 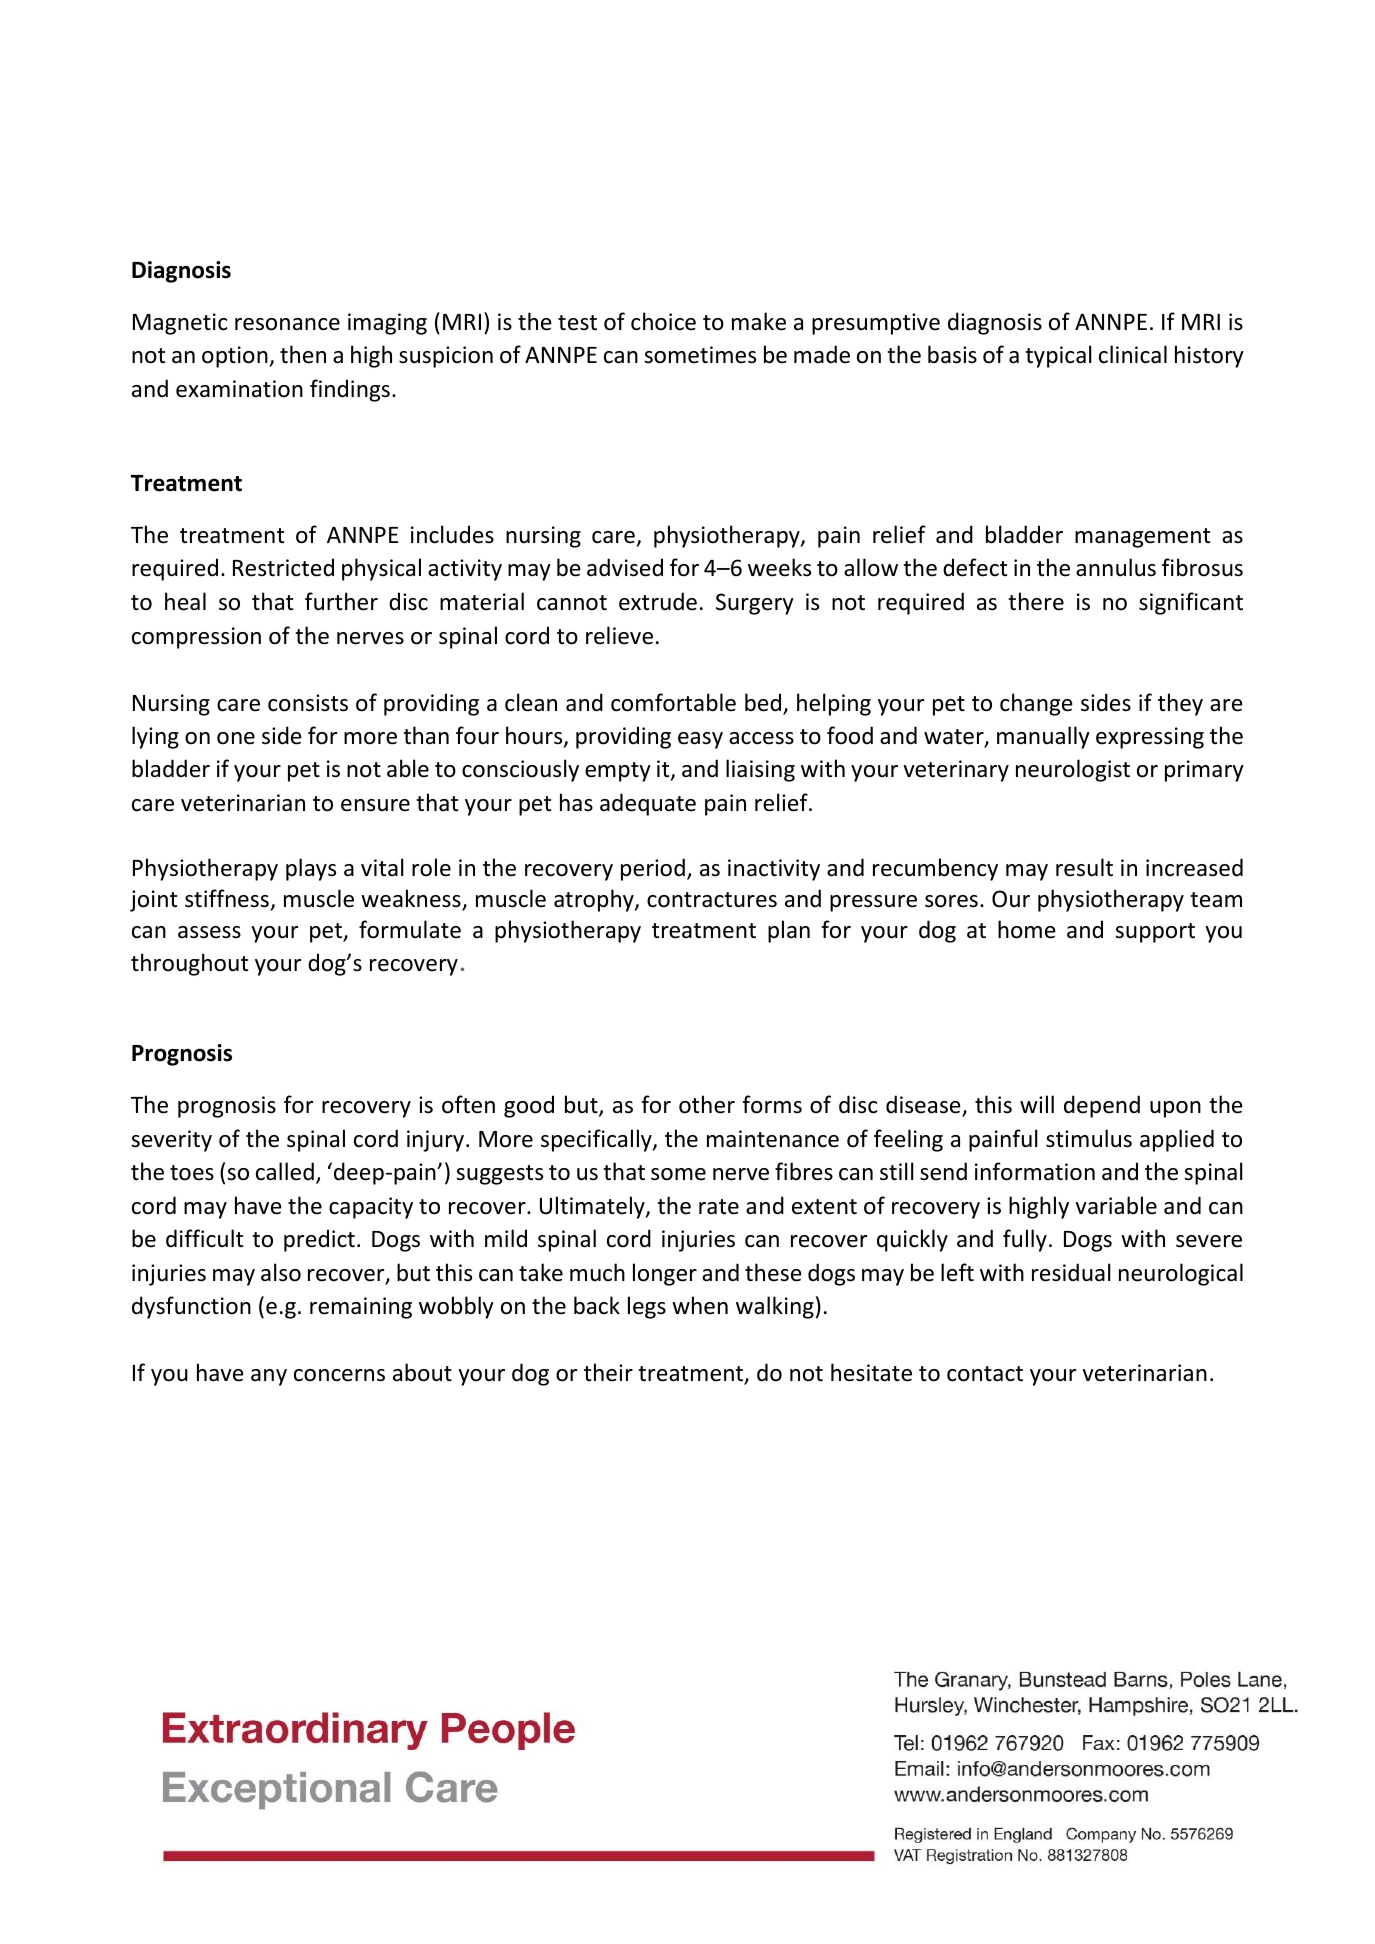 What do you see at coordinates (1058, 356) in the screenshot?
I see `typical` at bounding box center [1058, 356].
